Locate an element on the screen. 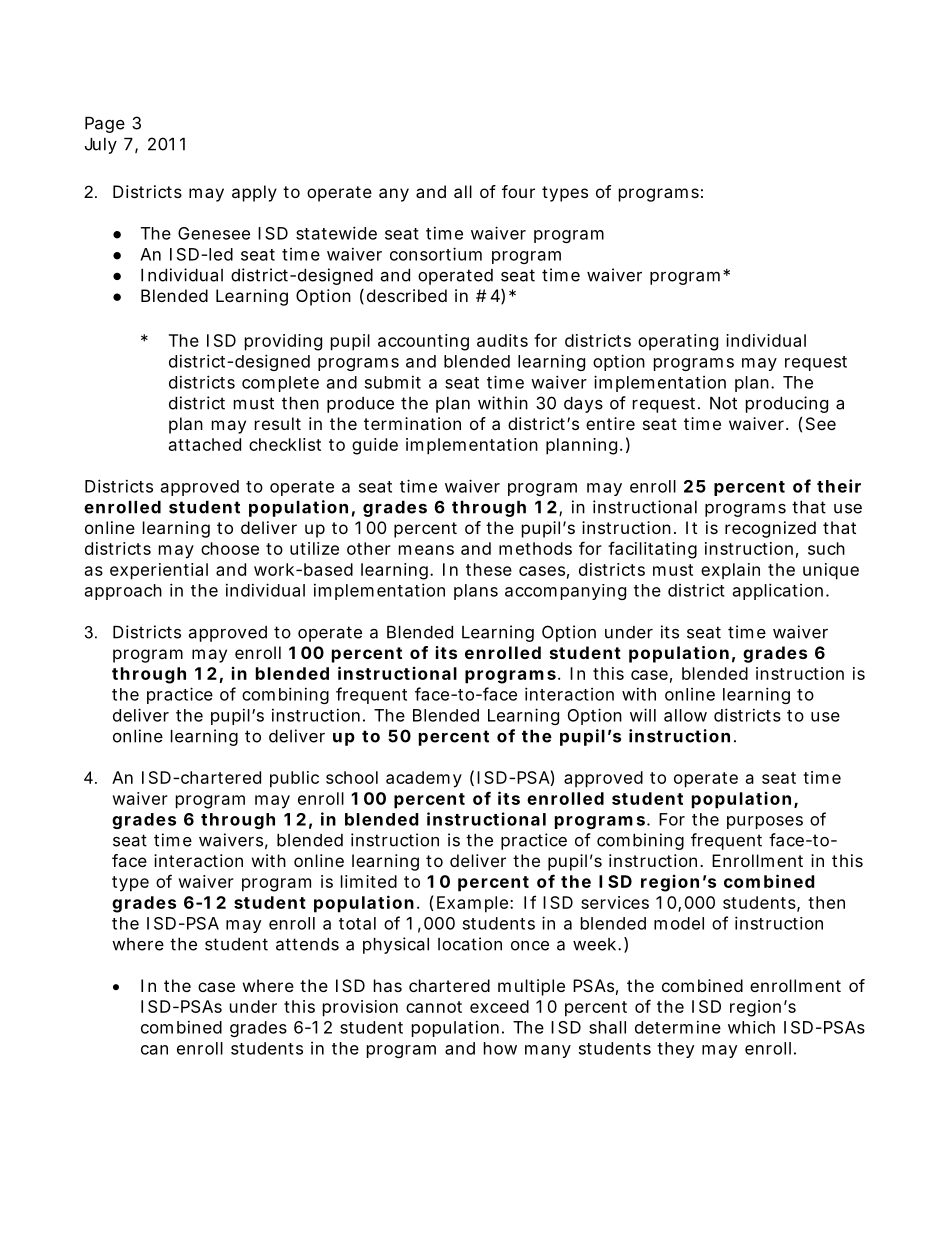  four is located at coordinates (518, 191).
